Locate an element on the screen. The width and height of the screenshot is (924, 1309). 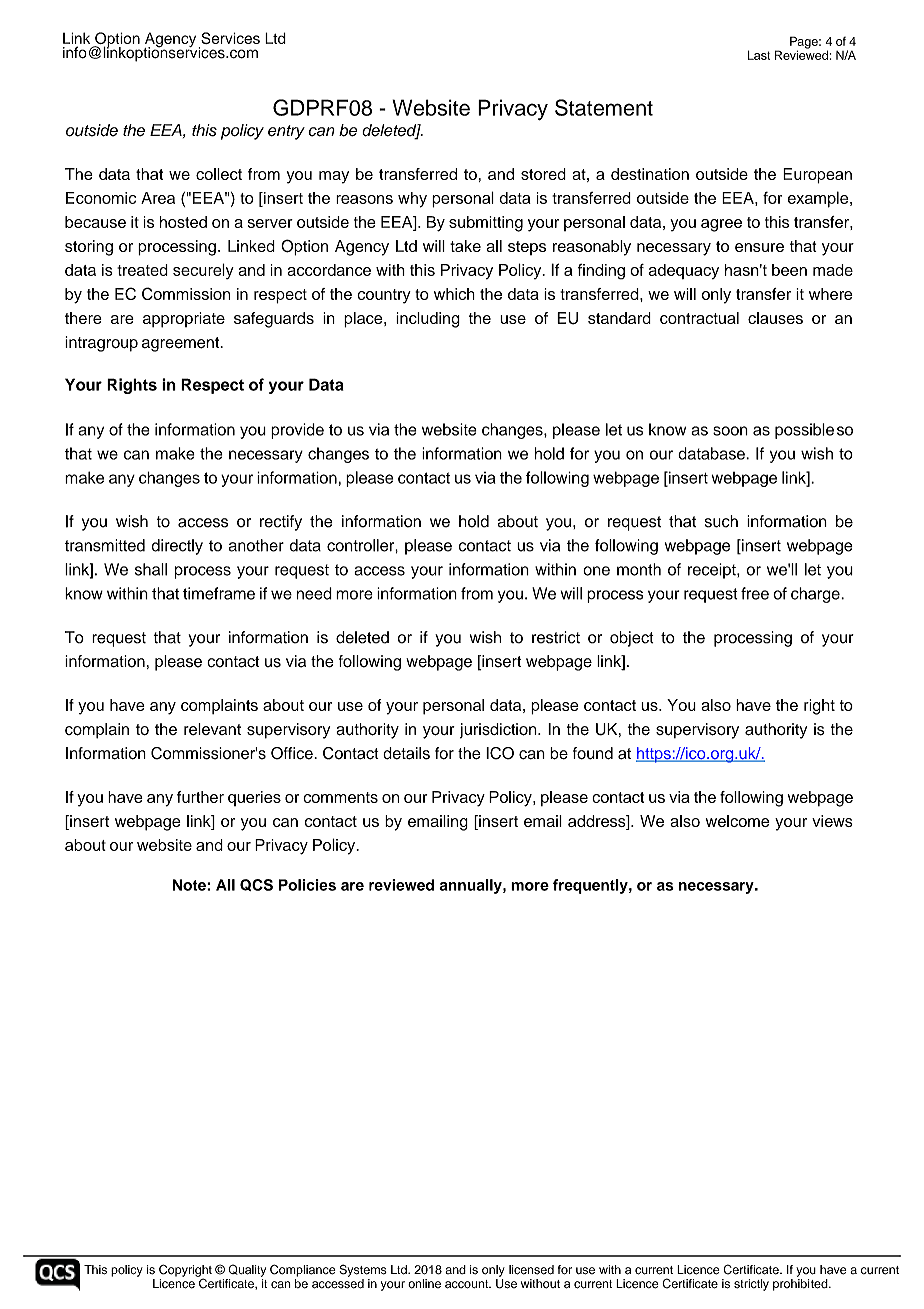
free is located at coordinates (755, 593).
